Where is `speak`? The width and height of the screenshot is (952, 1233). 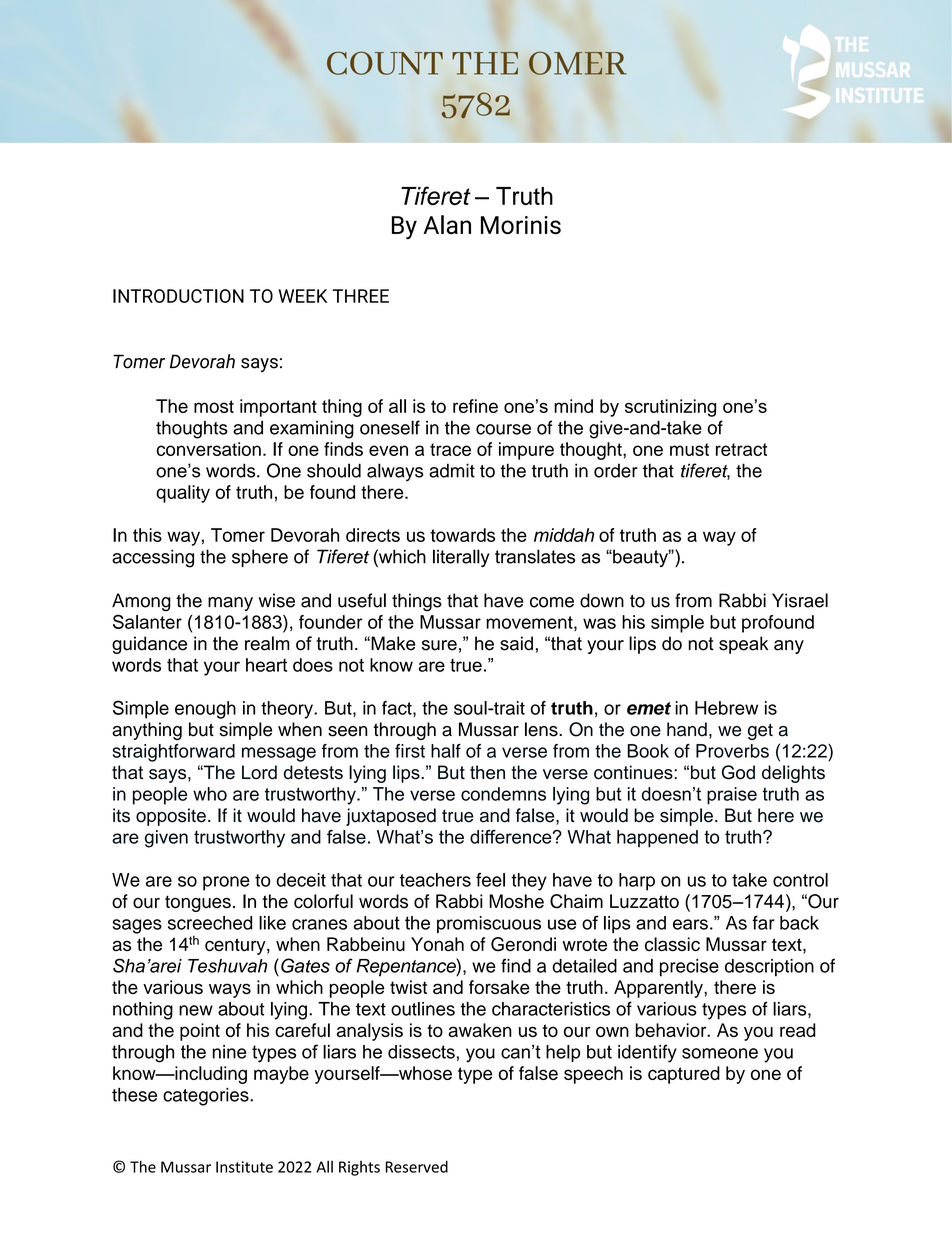
speak is located at coordinates (743, 645).
